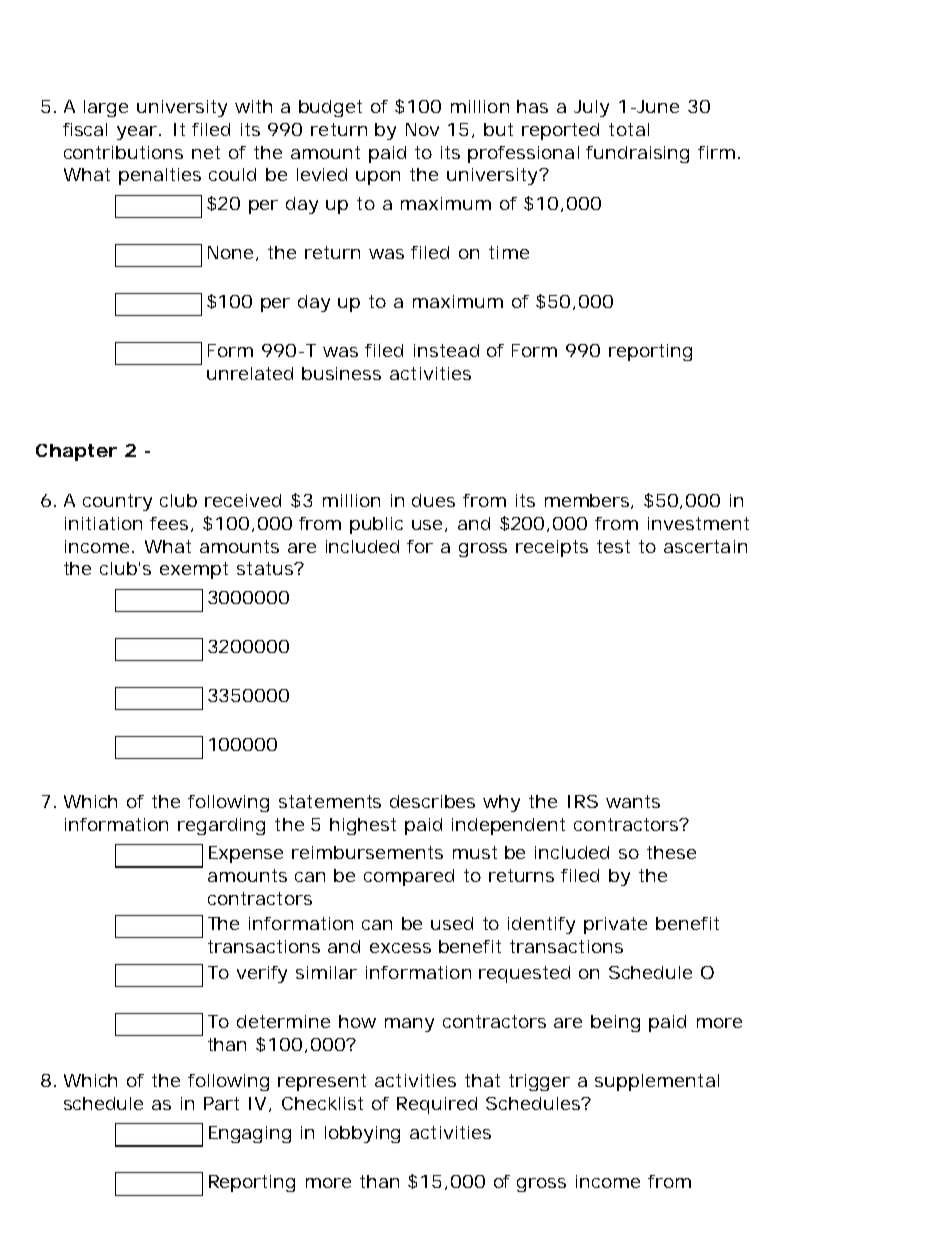  I want to click on business, so click(341, 373).
